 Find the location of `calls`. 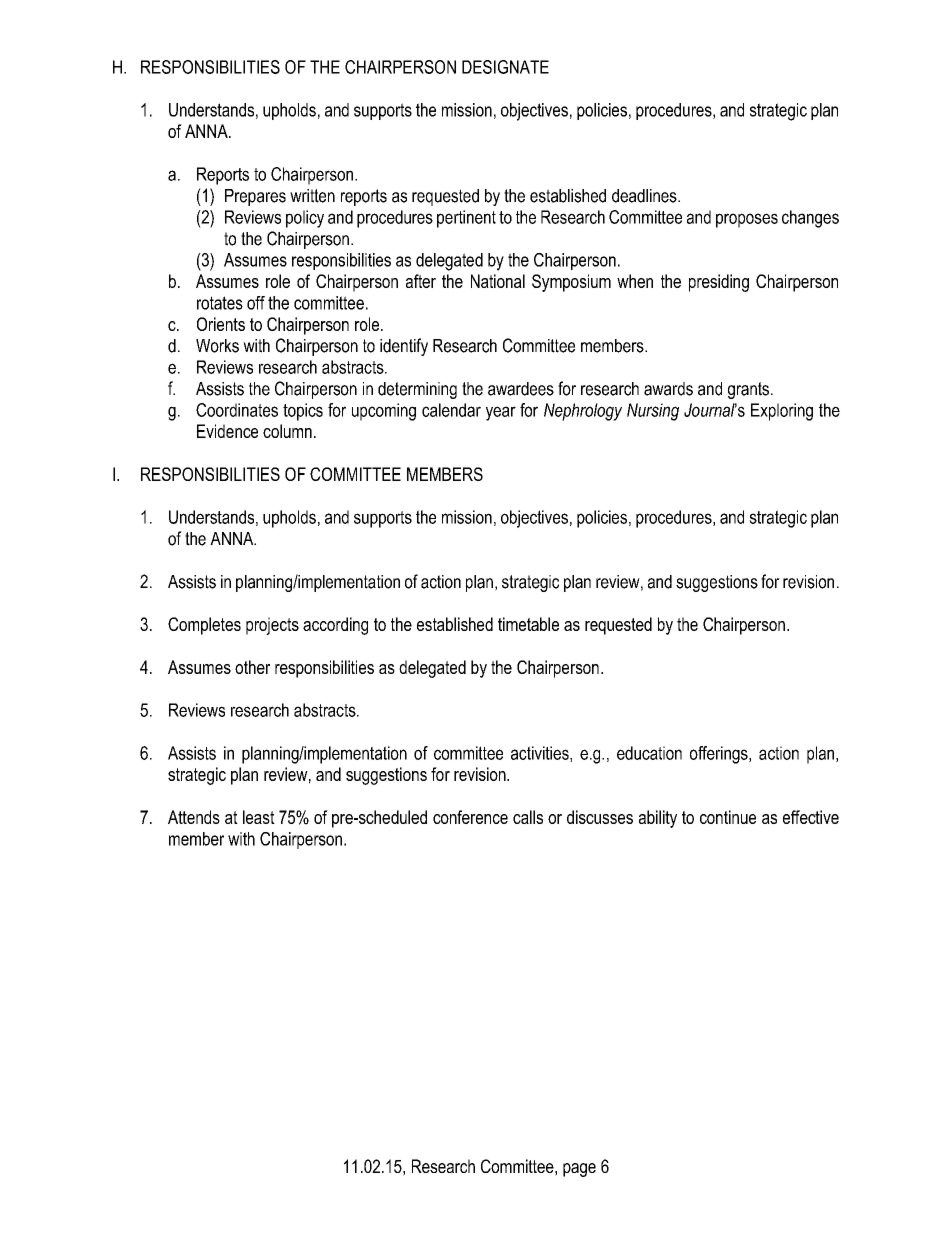

calls is located at coordinates (528, 817).
